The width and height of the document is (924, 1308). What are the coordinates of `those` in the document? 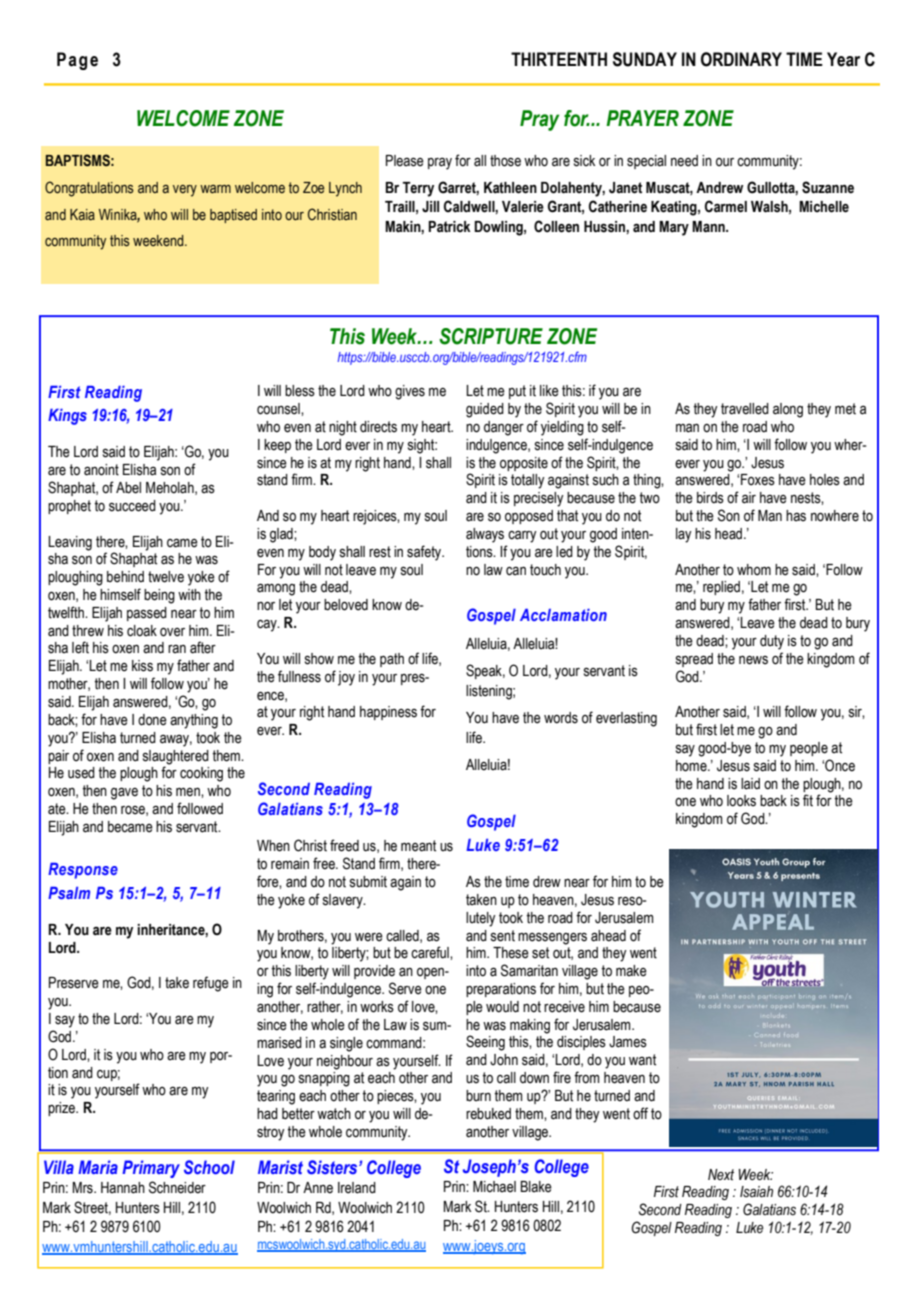 It's located at (505, 161).
